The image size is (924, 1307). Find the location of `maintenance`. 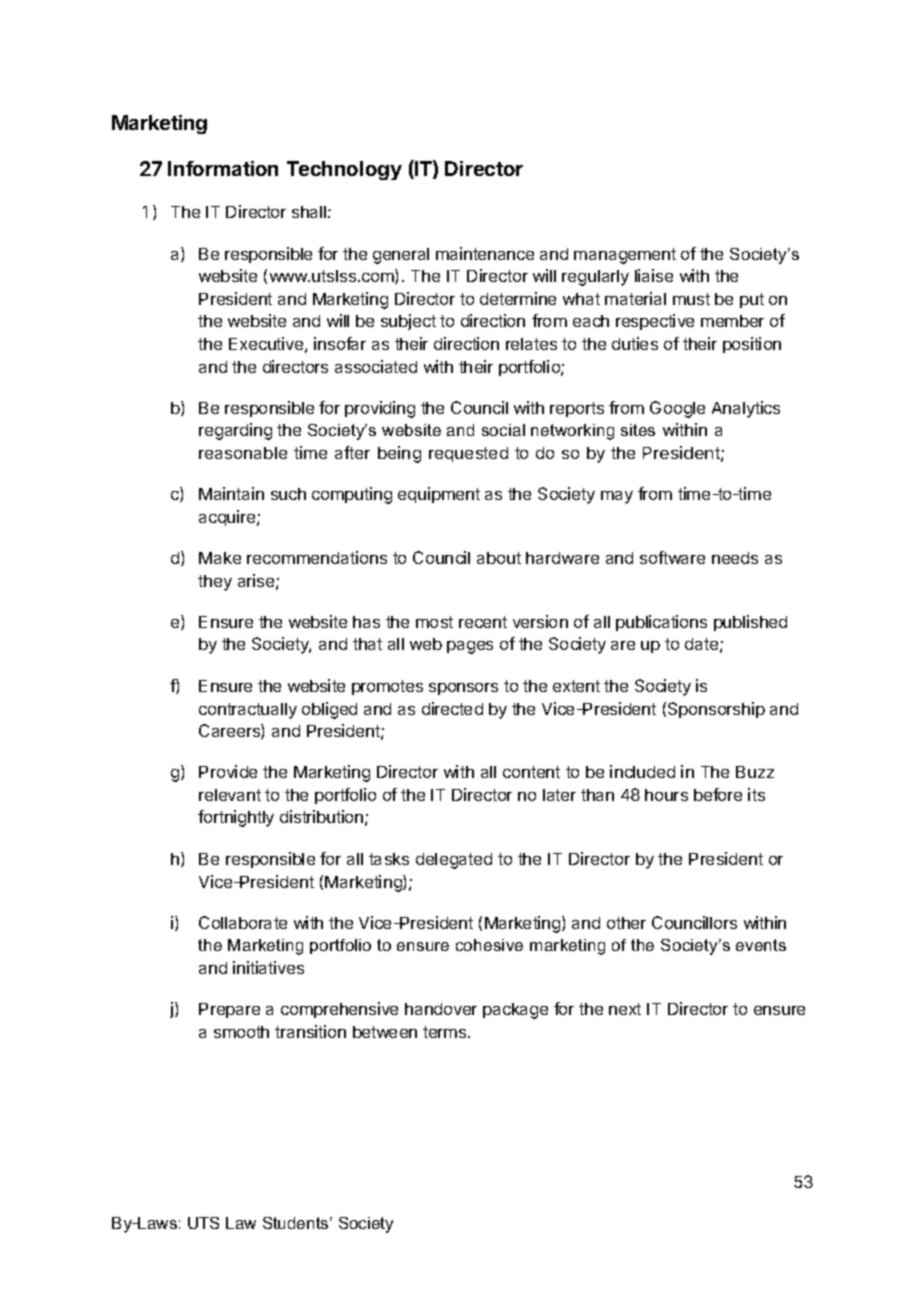

maintenance is located at coordinates (485, 253).
